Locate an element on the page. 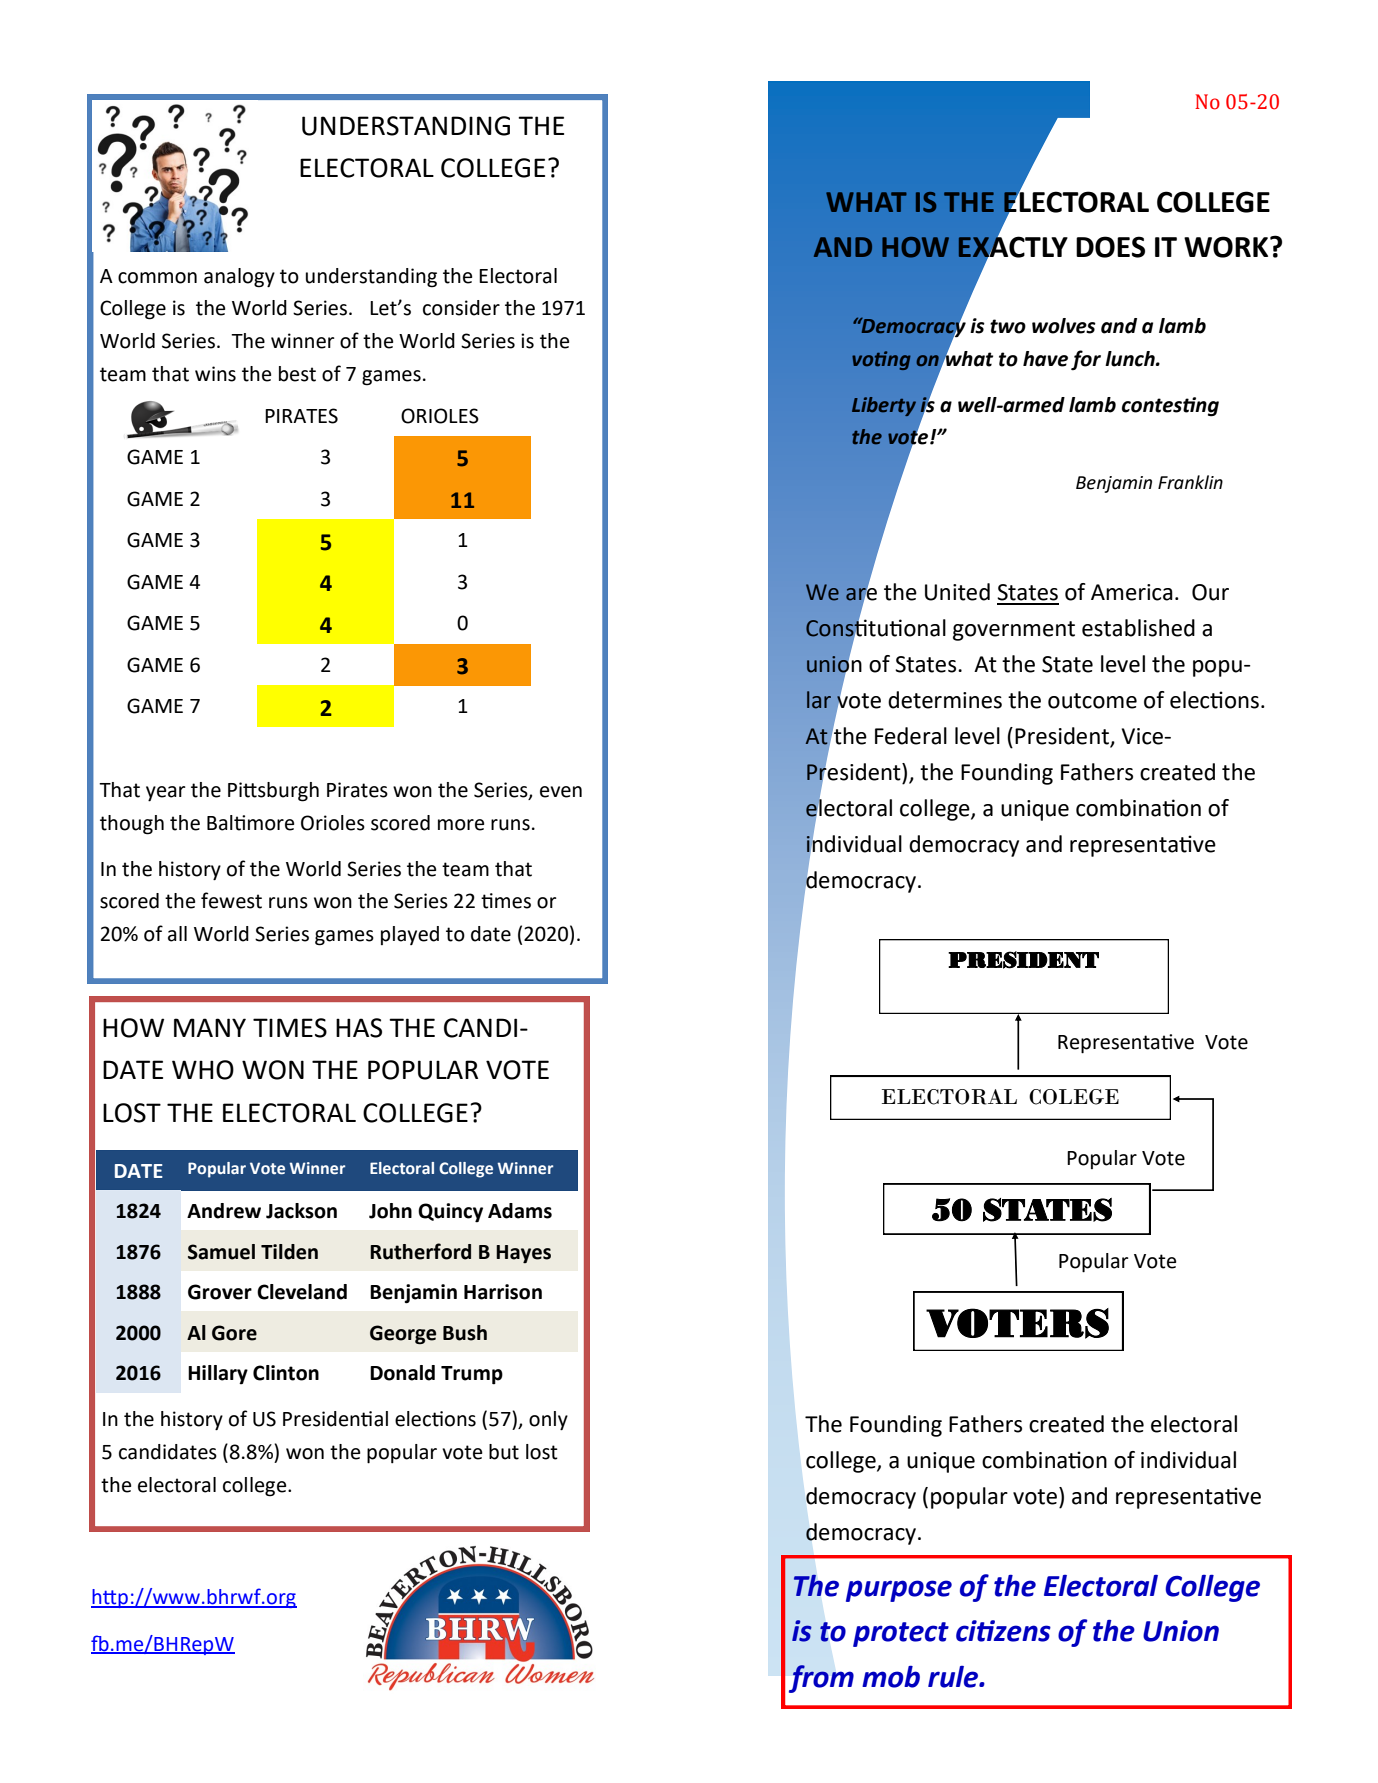 The width and height of the document is (1378, 1783). consider is located at coordinates (461, 308).
